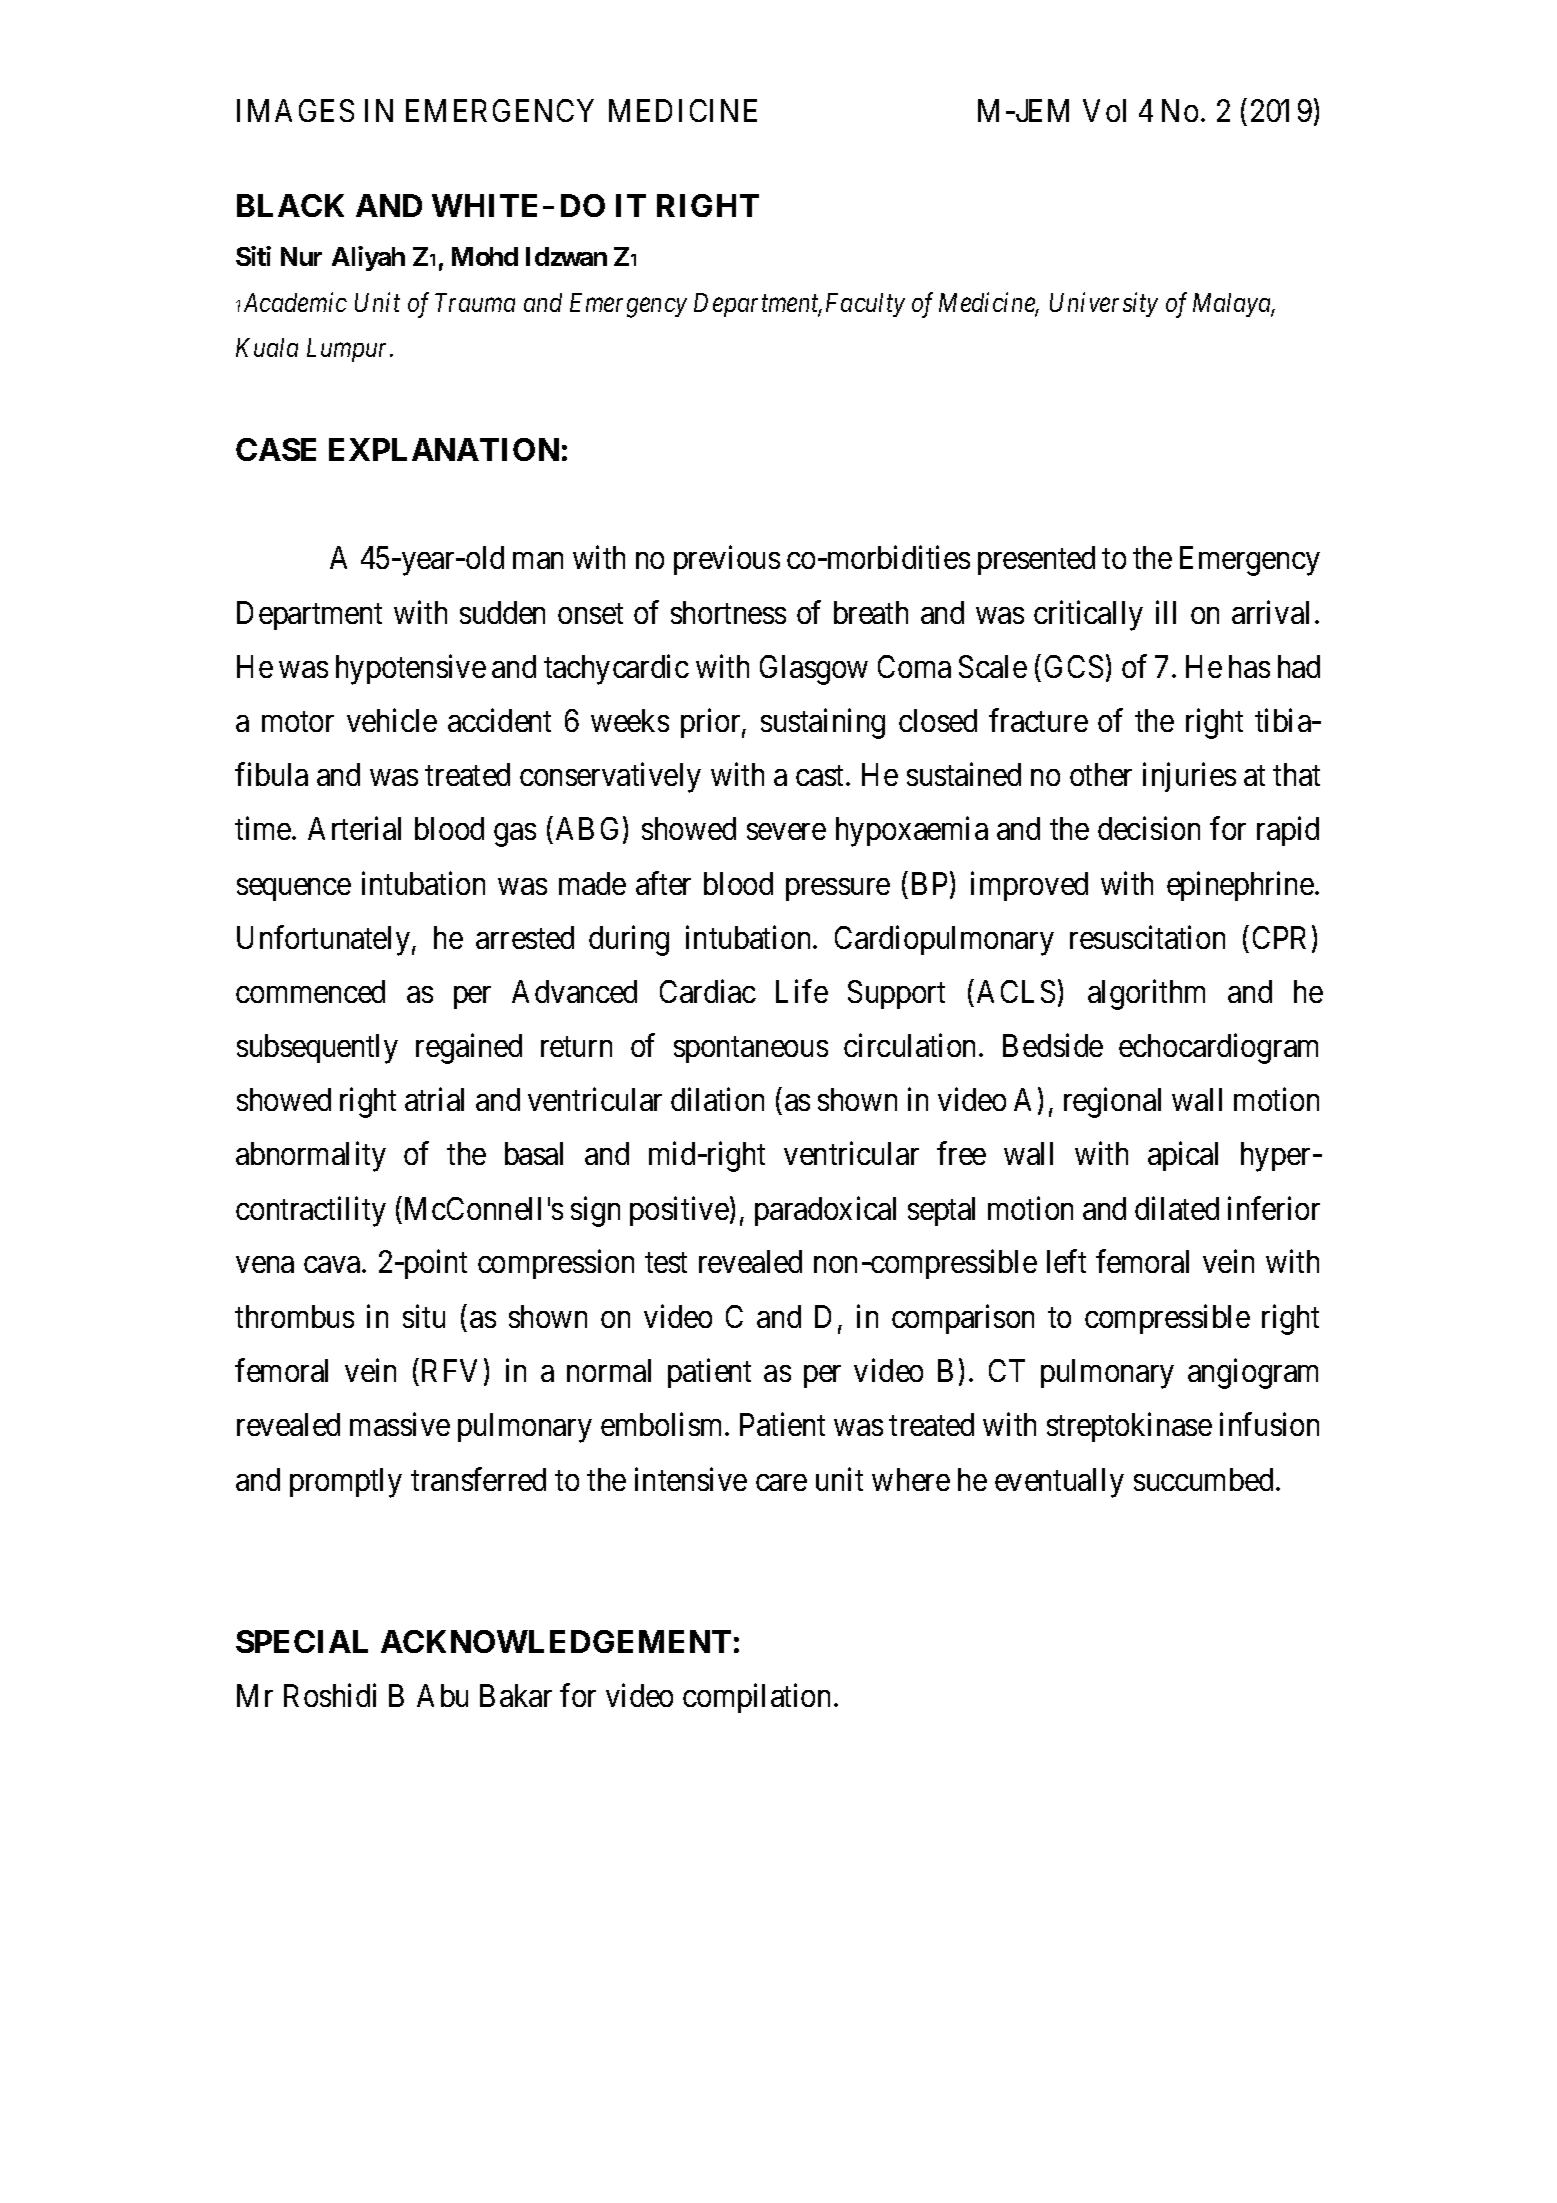  I want to click on cast, so click(821, 776).
